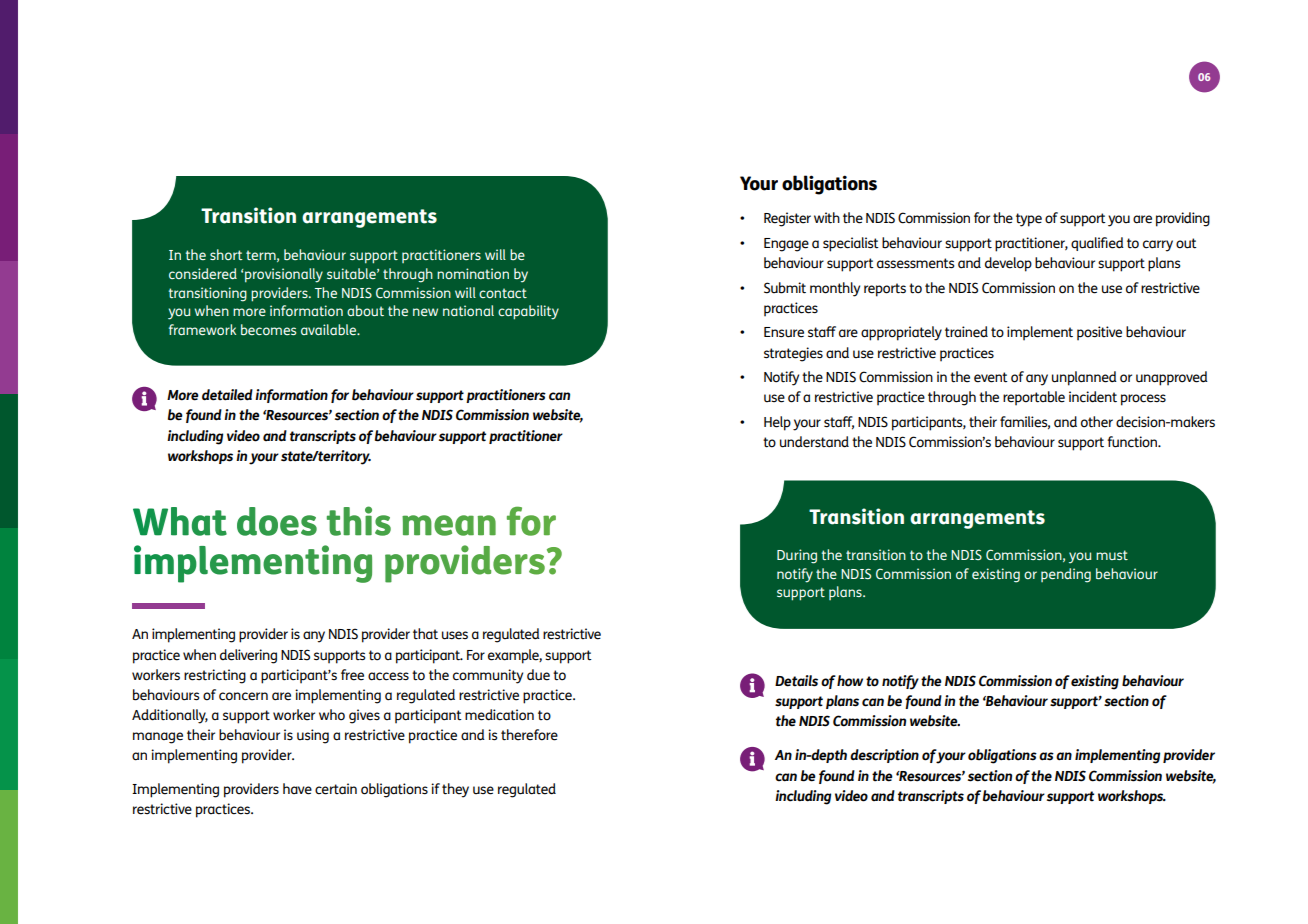 The height and width of the document is (924, 1308). What do you see at coordinates (226, 254) in the document?
I see `short` at bounding box center [226, 254].
